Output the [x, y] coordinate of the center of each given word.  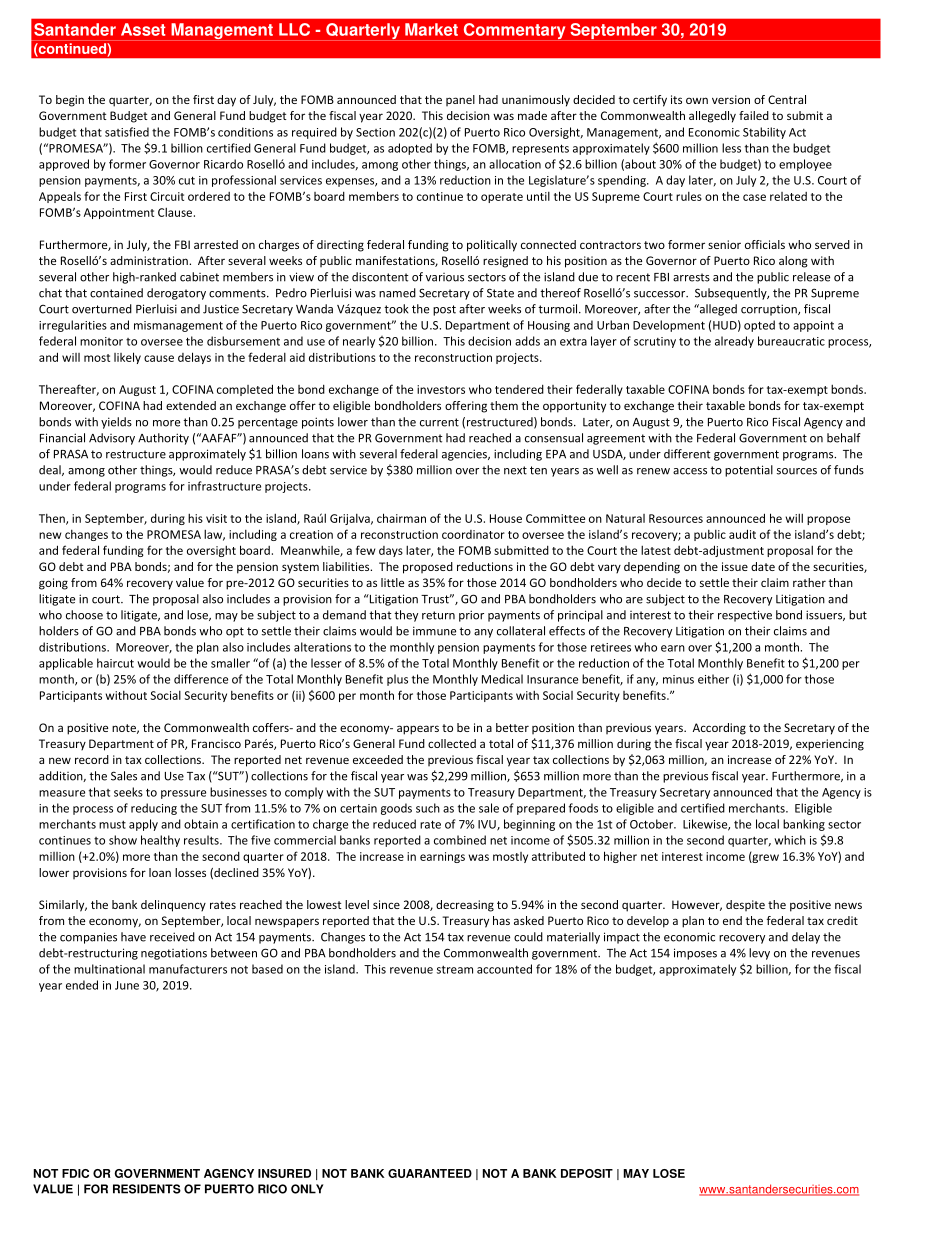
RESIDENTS [147, 1189]
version [731, 99]
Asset [143, 29]
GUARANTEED [430, 1173]
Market [431, 29]
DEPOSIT [587, 1173]
